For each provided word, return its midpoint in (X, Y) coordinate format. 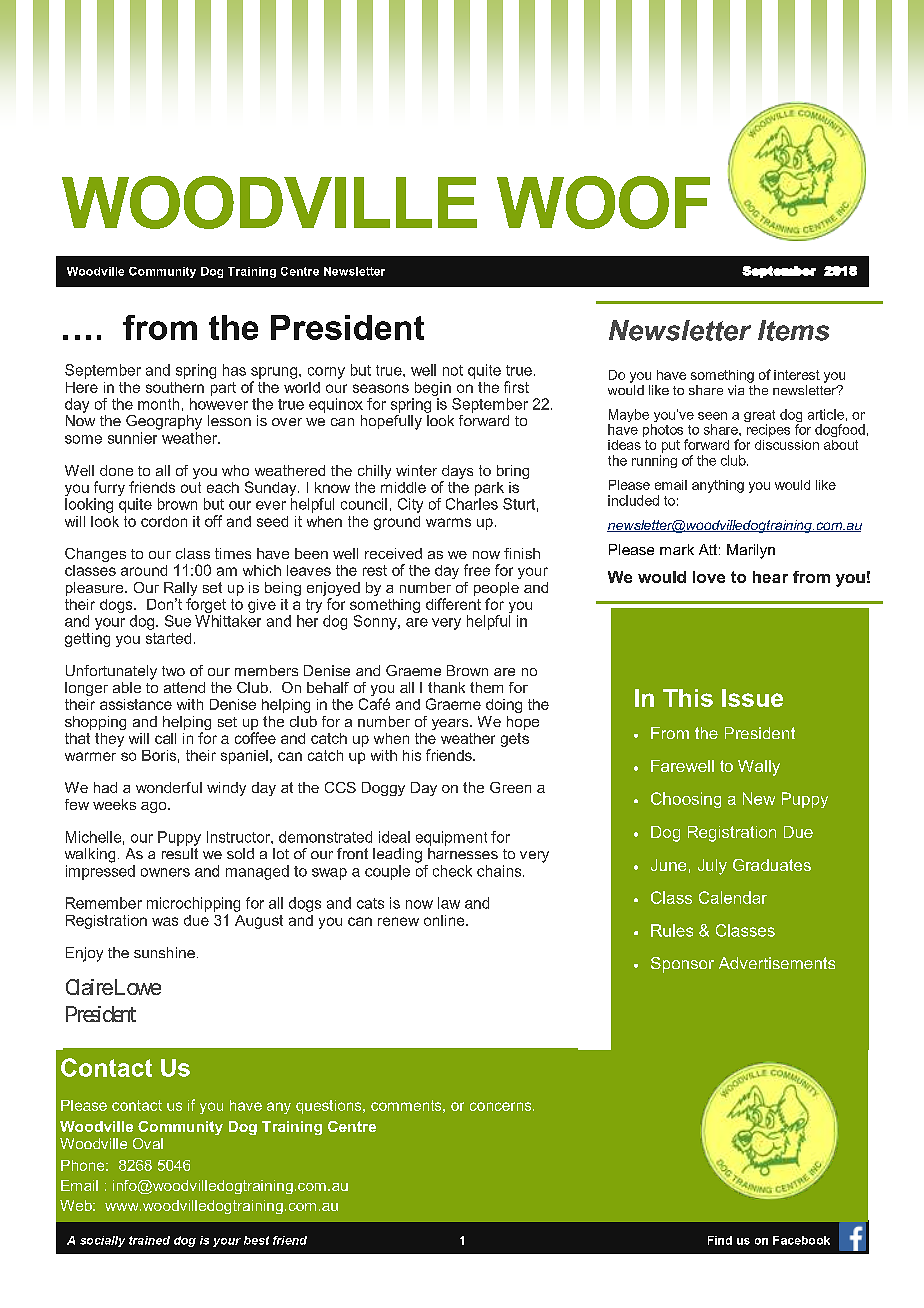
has (234, 370)
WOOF (603, 202)
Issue (752, 698)
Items (793, 330)
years (451, 724)
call (165, 738)
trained (149, 1240)
